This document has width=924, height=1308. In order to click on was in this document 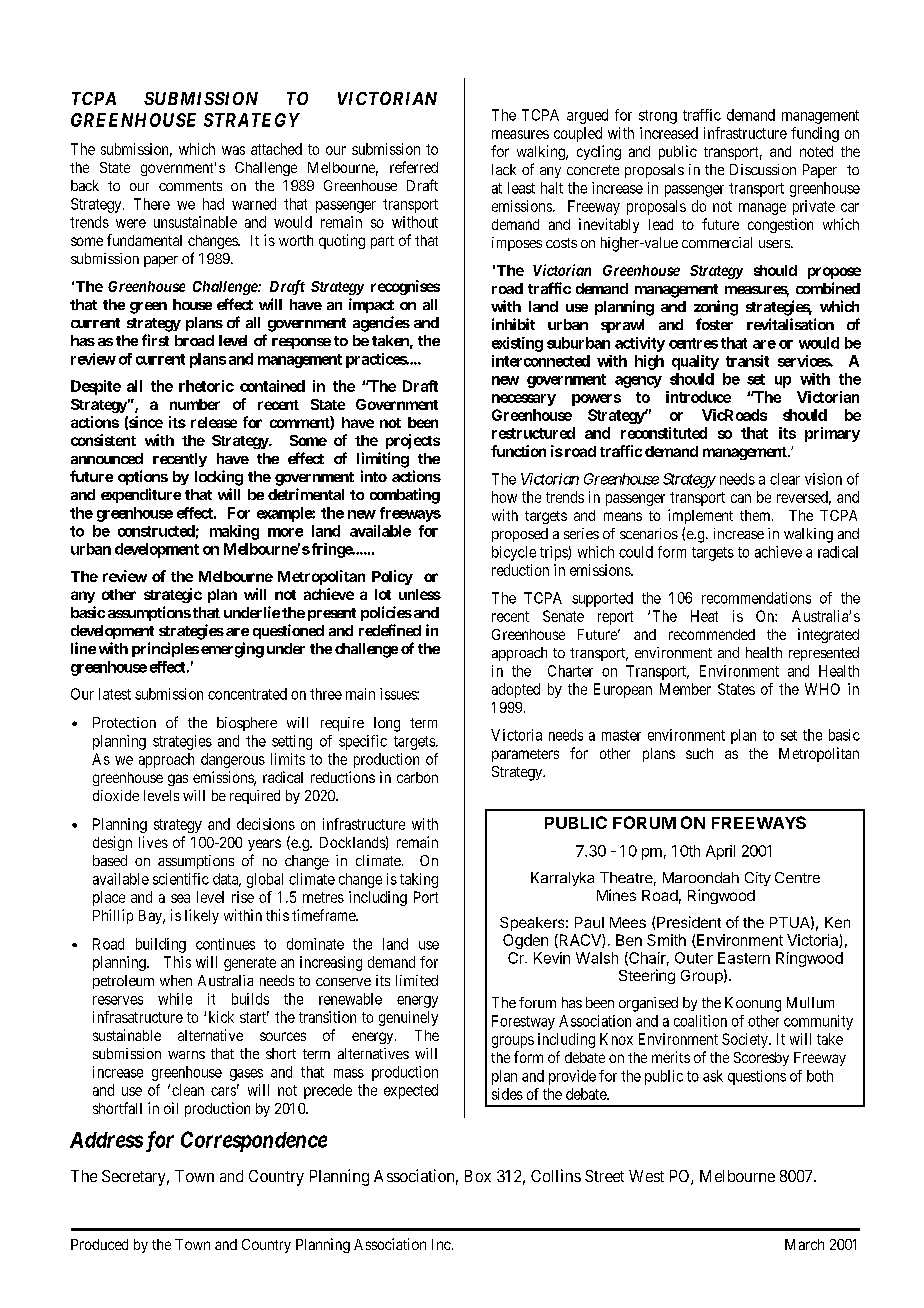, I will do `click(233, 150)`.
